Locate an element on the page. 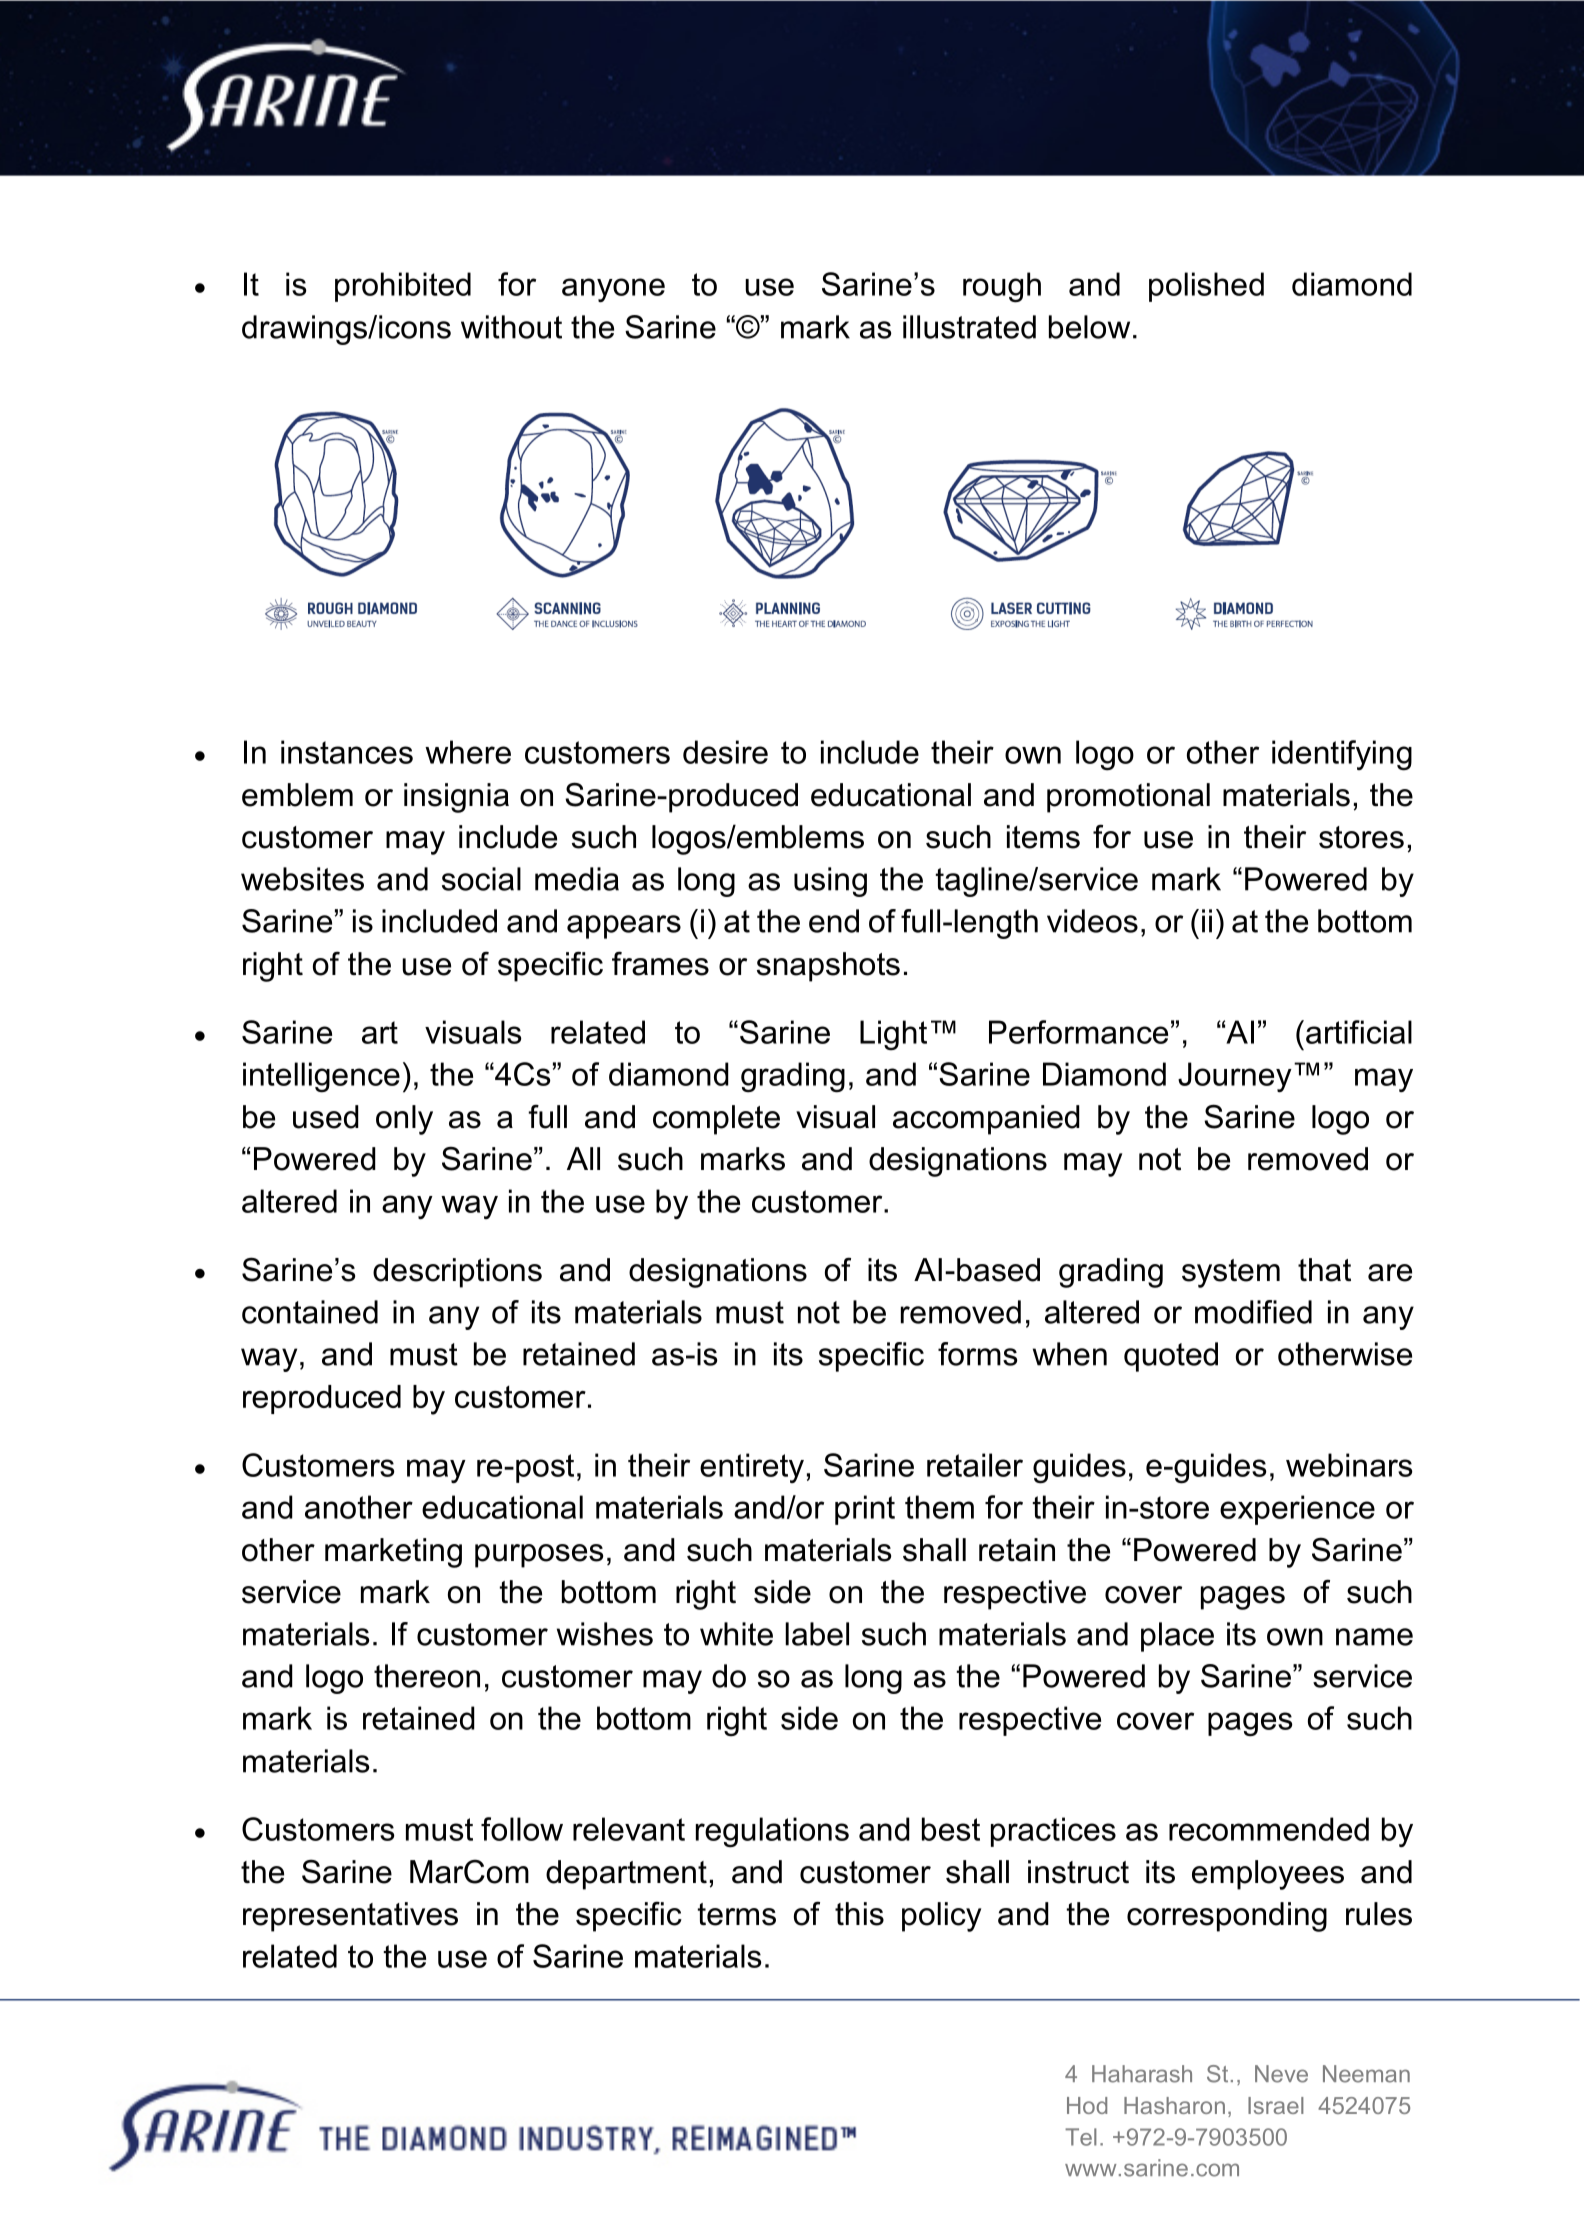 The image size is (1584, 2239). representatives is located at coordinates (350, 1917).
